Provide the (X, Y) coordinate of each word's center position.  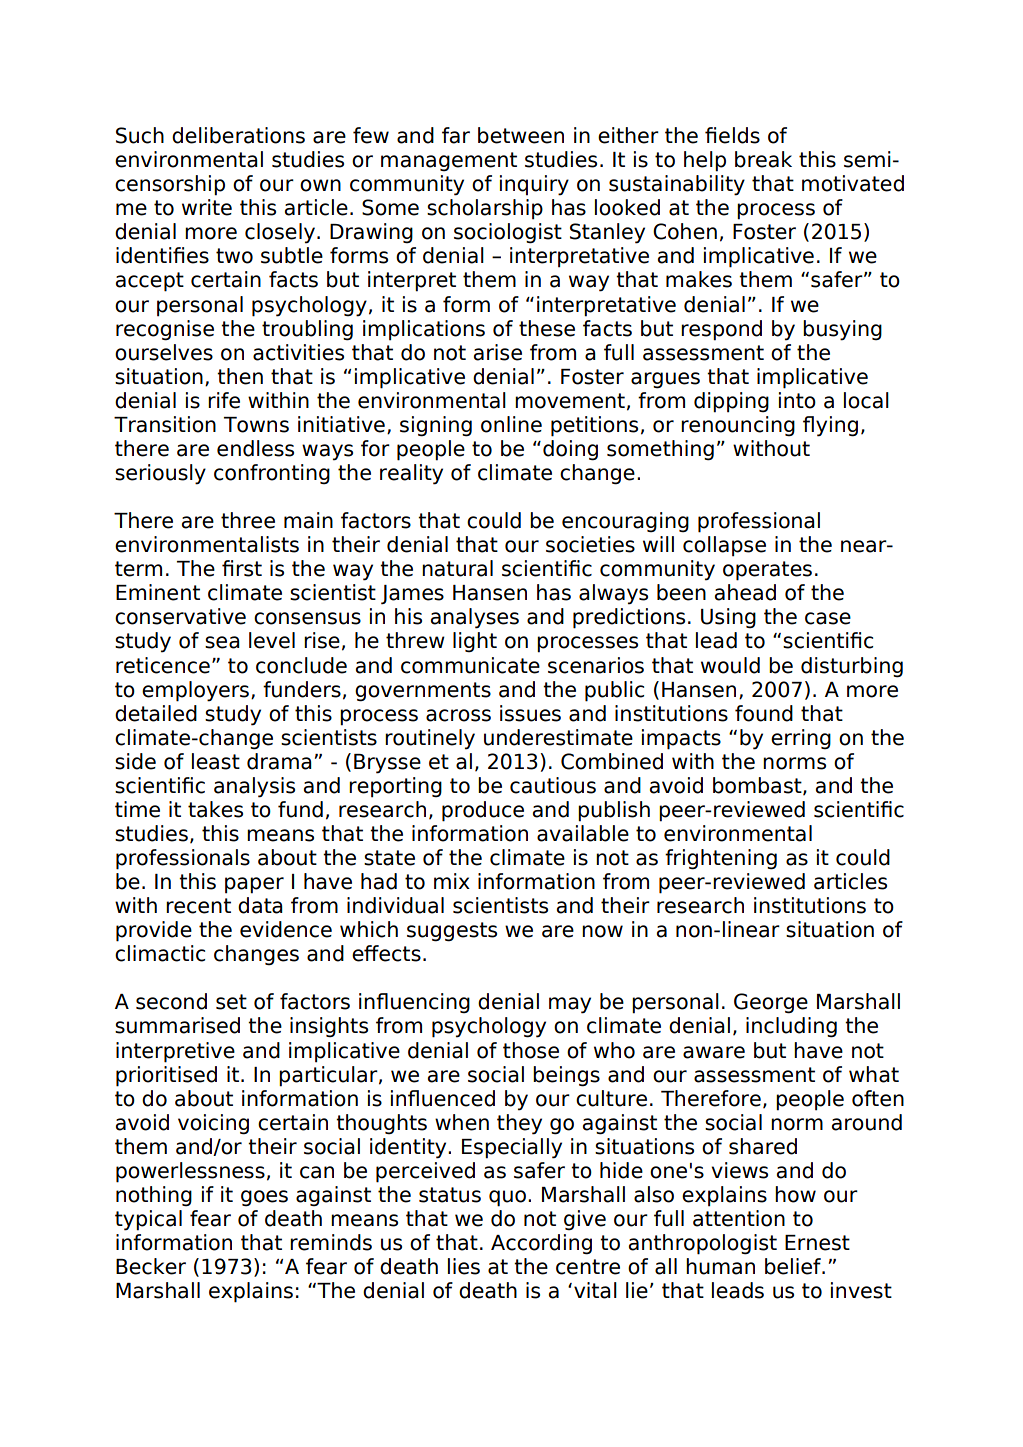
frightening (721, 859)
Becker (151, 1266)
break (763, 159)
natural (457, 568)
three (248, 520)
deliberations (238, 135)
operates (767, 571)
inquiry (534, 185)
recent (198, 906)
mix (452, 881)
